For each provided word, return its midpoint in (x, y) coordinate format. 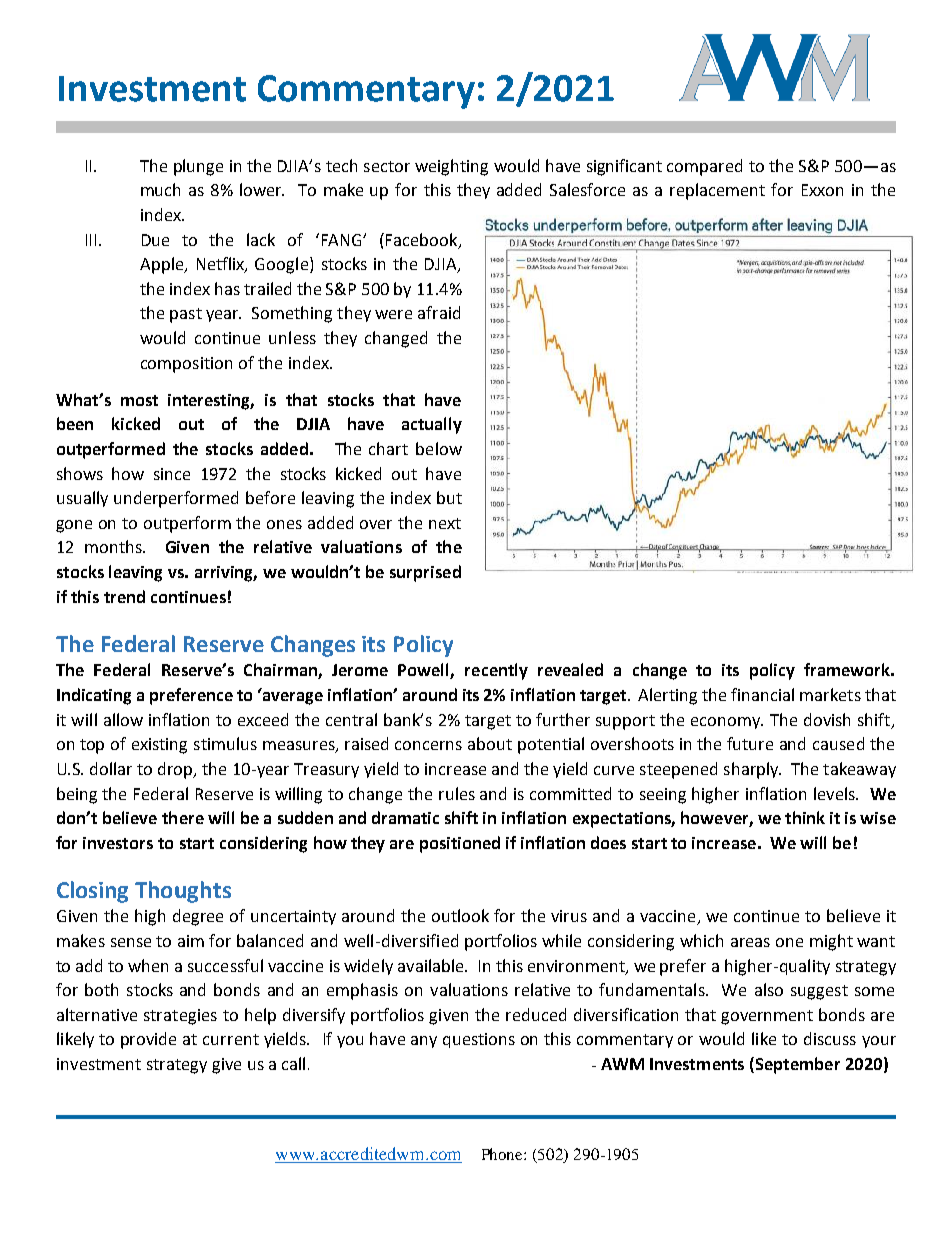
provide (148, 1040)
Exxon (822, 190)
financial (762, 694)
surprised (425, 573)
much (160, 189)
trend (124, 596)
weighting (451, 167)
